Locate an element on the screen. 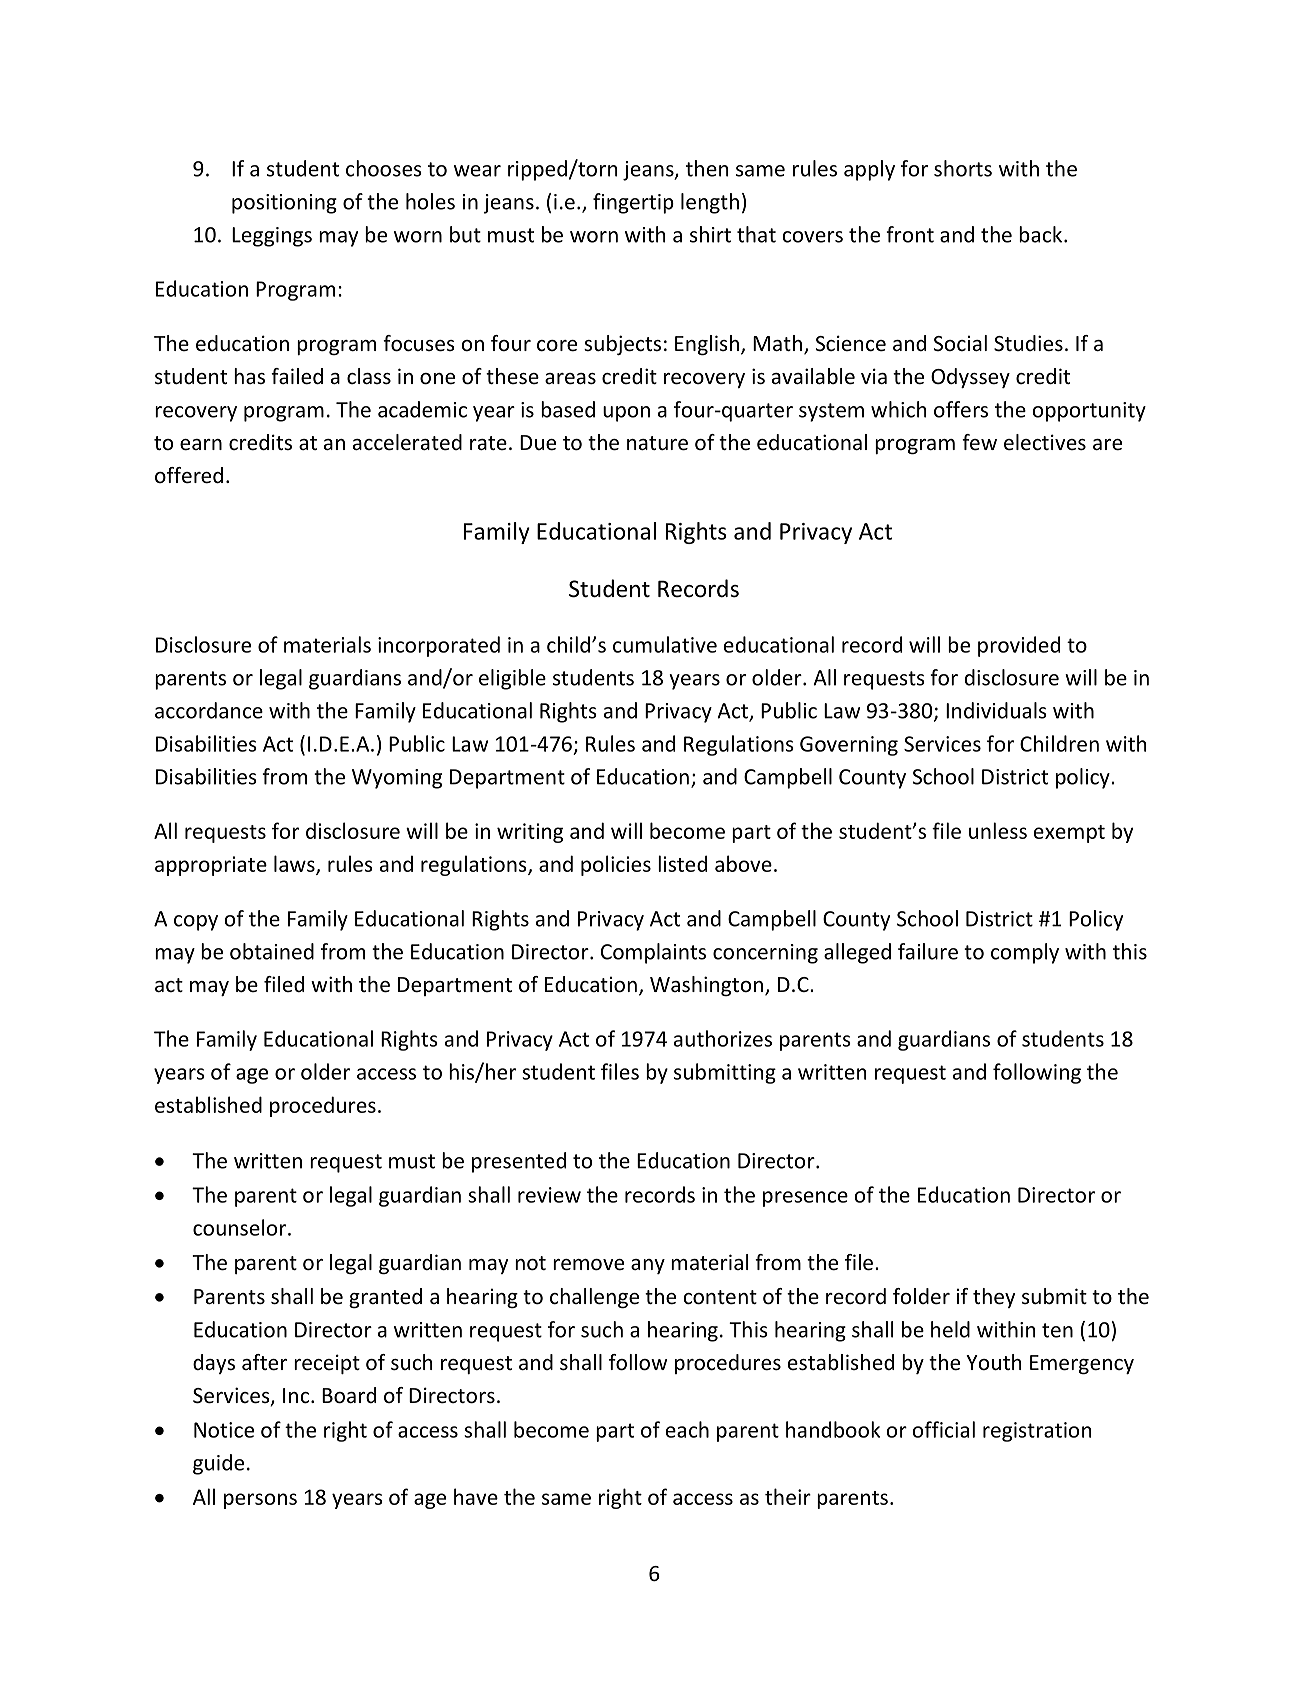  cumulative is located at coordinates (665, 644).
